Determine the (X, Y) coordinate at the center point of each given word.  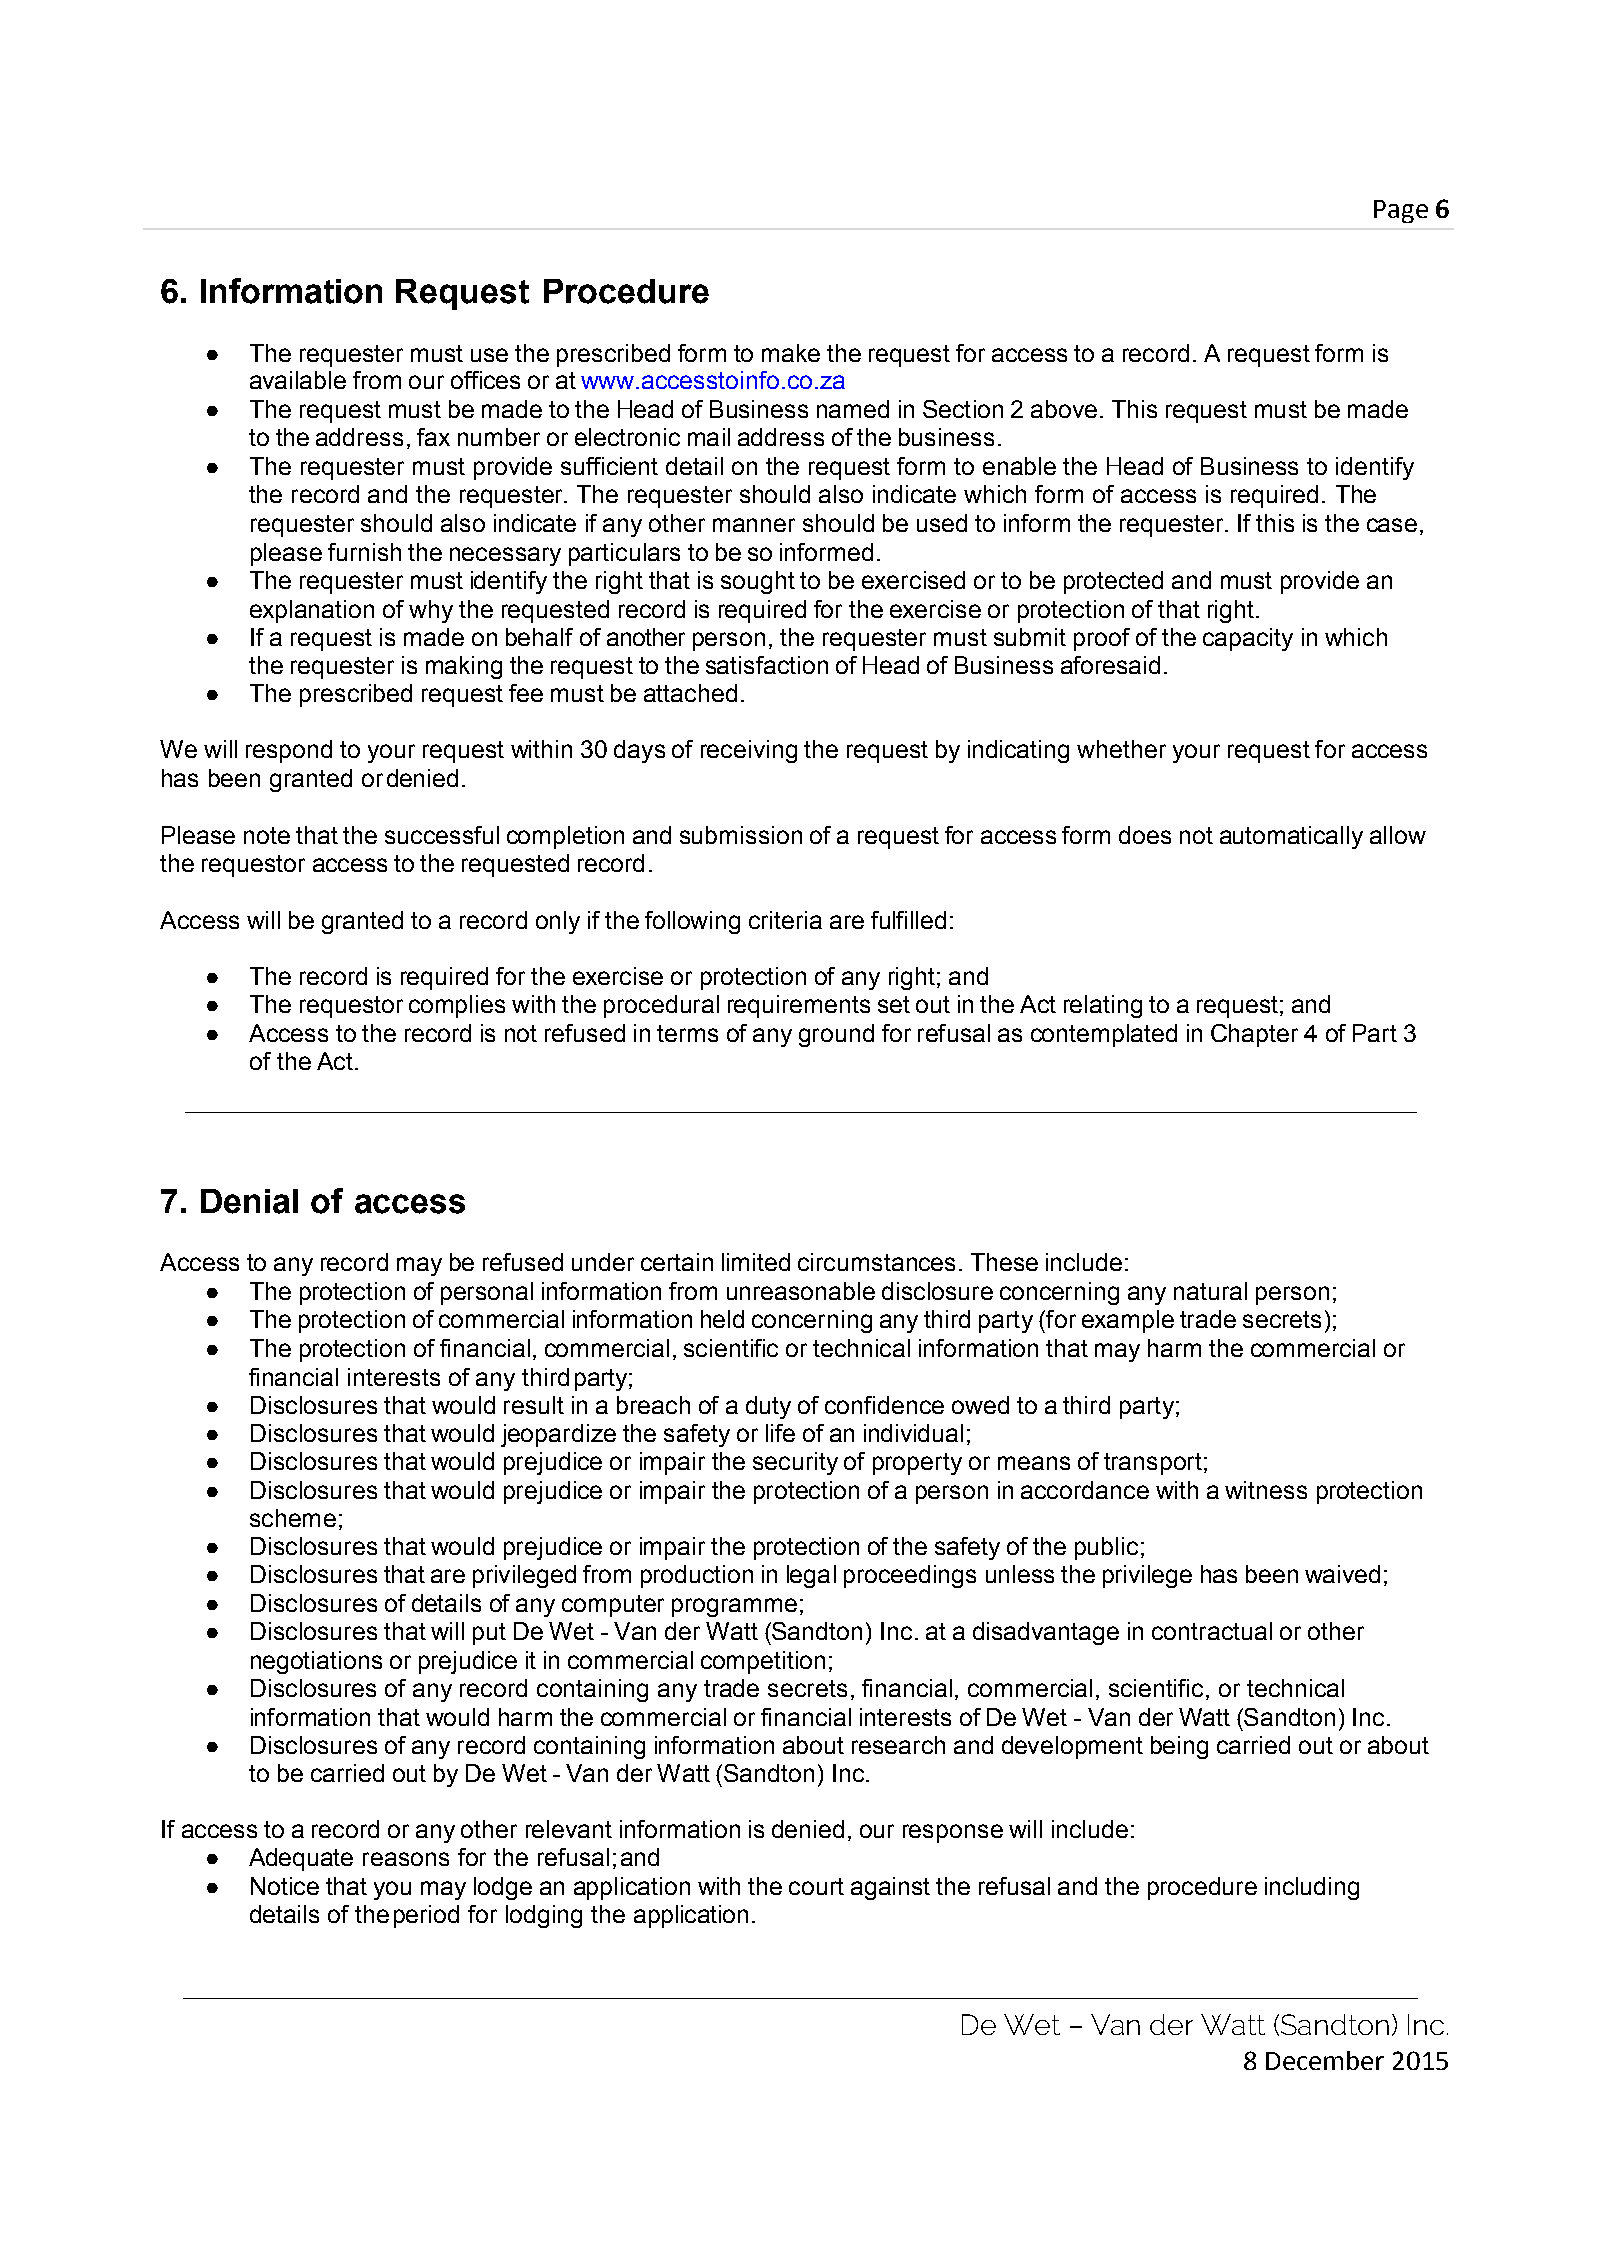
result (534, 1405)
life (780, 1433)
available (298, 380)
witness (1266, 1490)
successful (442, 835)
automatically (1291, 837)
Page (1401, 211)
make (791, 353)
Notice (285, 1886)
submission (741, 835)
